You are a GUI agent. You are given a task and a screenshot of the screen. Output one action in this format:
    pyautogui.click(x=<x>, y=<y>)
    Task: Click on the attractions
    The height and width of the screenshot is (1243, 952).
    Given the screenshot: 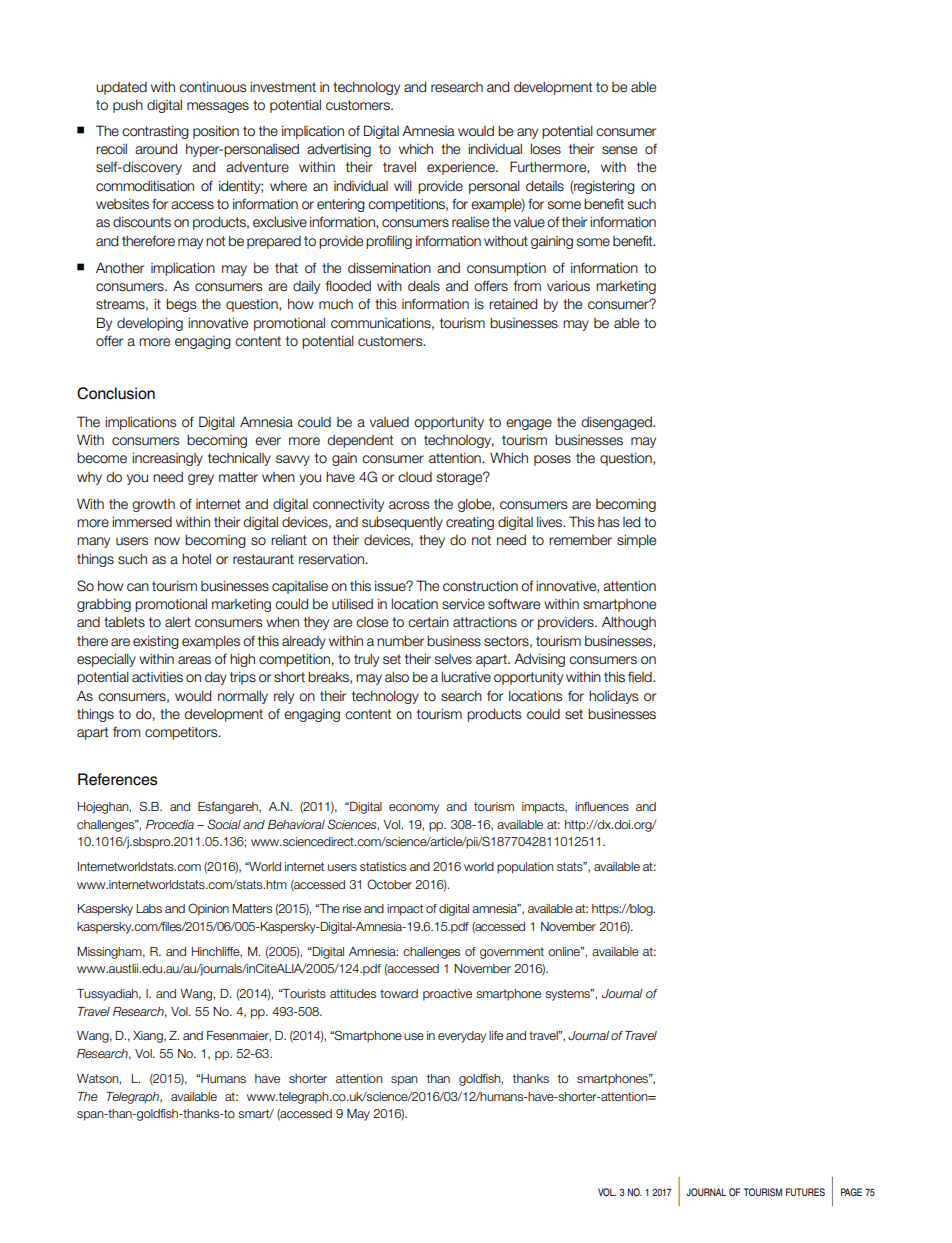 What is the action you would take?
    pyautogui.click(x=485, y=622)
